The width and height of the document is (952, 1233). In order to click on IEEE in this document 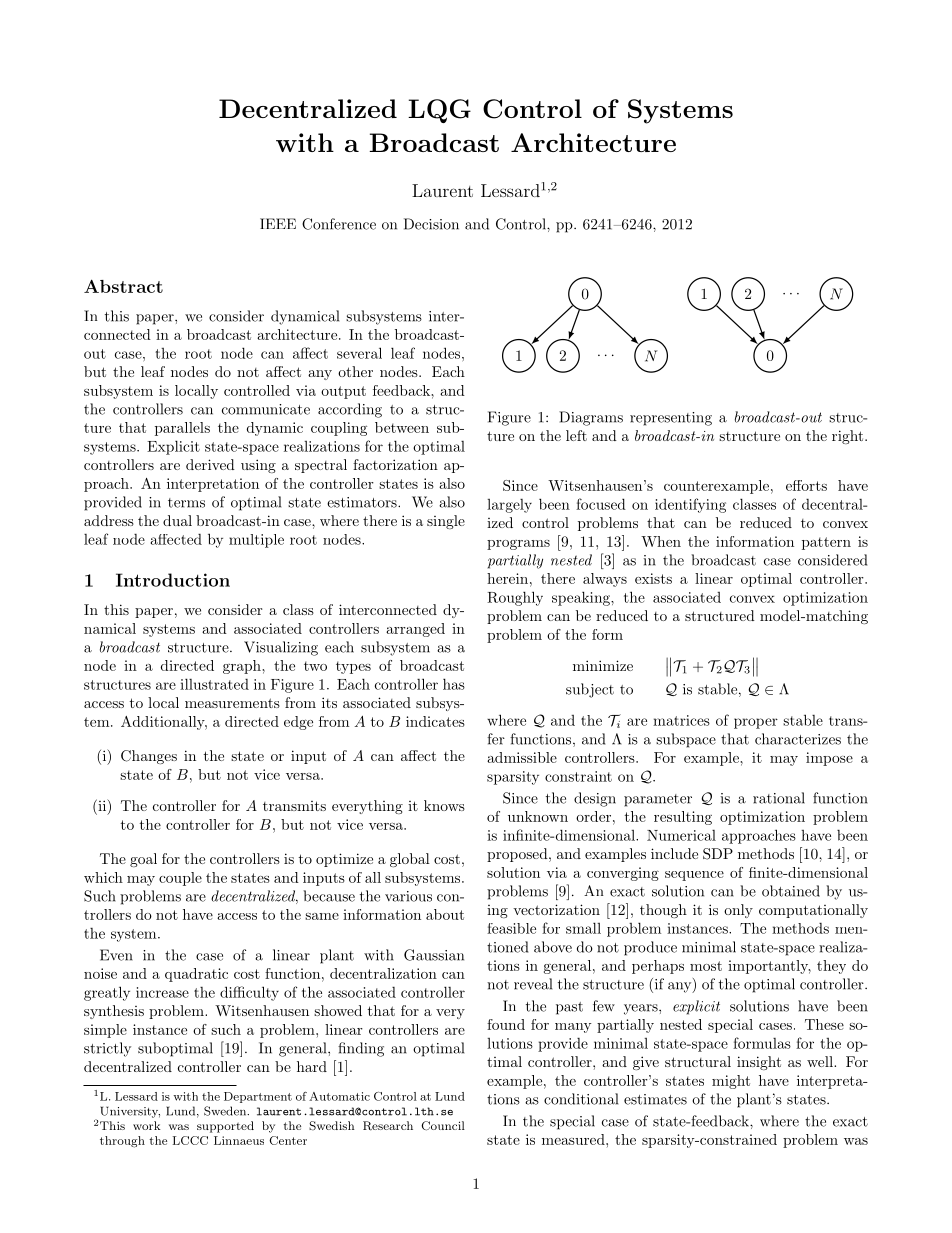, I will do `click(278, 223)`.
